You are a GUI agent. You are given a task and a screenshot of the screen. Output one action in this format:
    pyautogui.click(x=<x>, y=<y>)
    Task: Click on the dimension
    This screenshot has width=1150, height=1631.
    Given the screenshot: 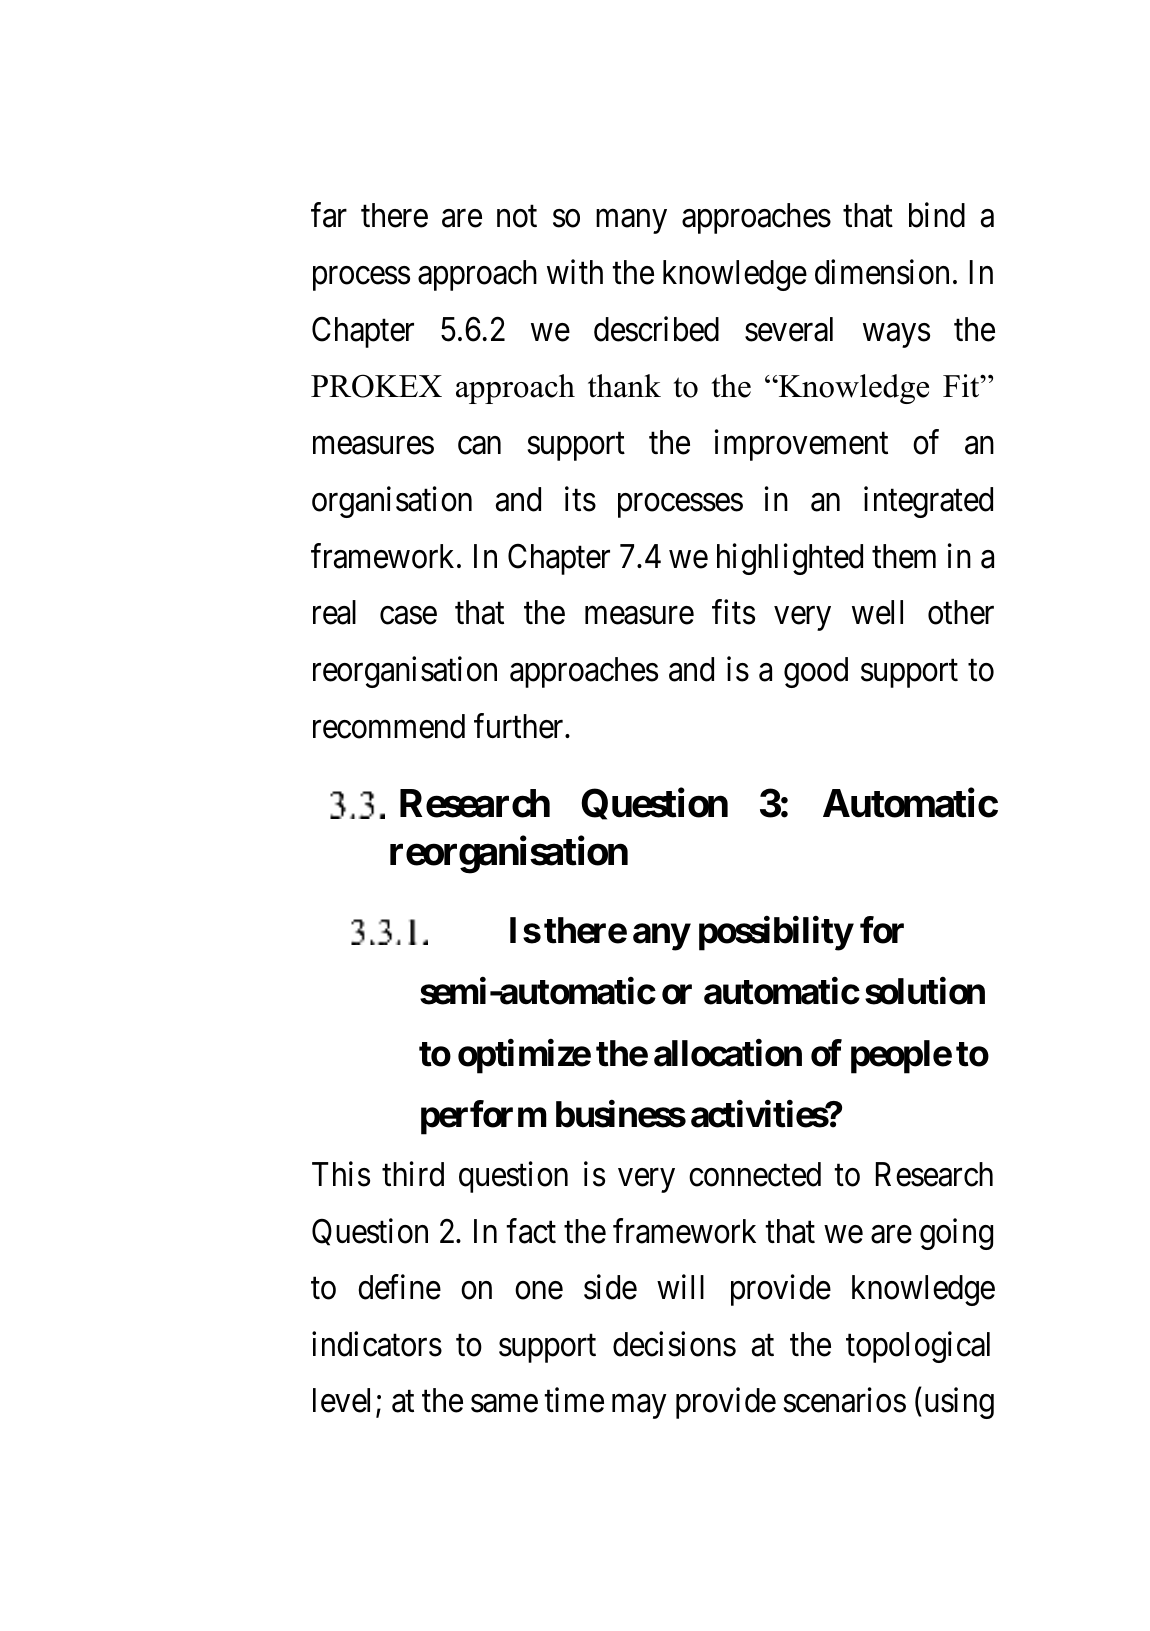 What is the action you would take?
    pyautogui.click(x=882, y=272)
